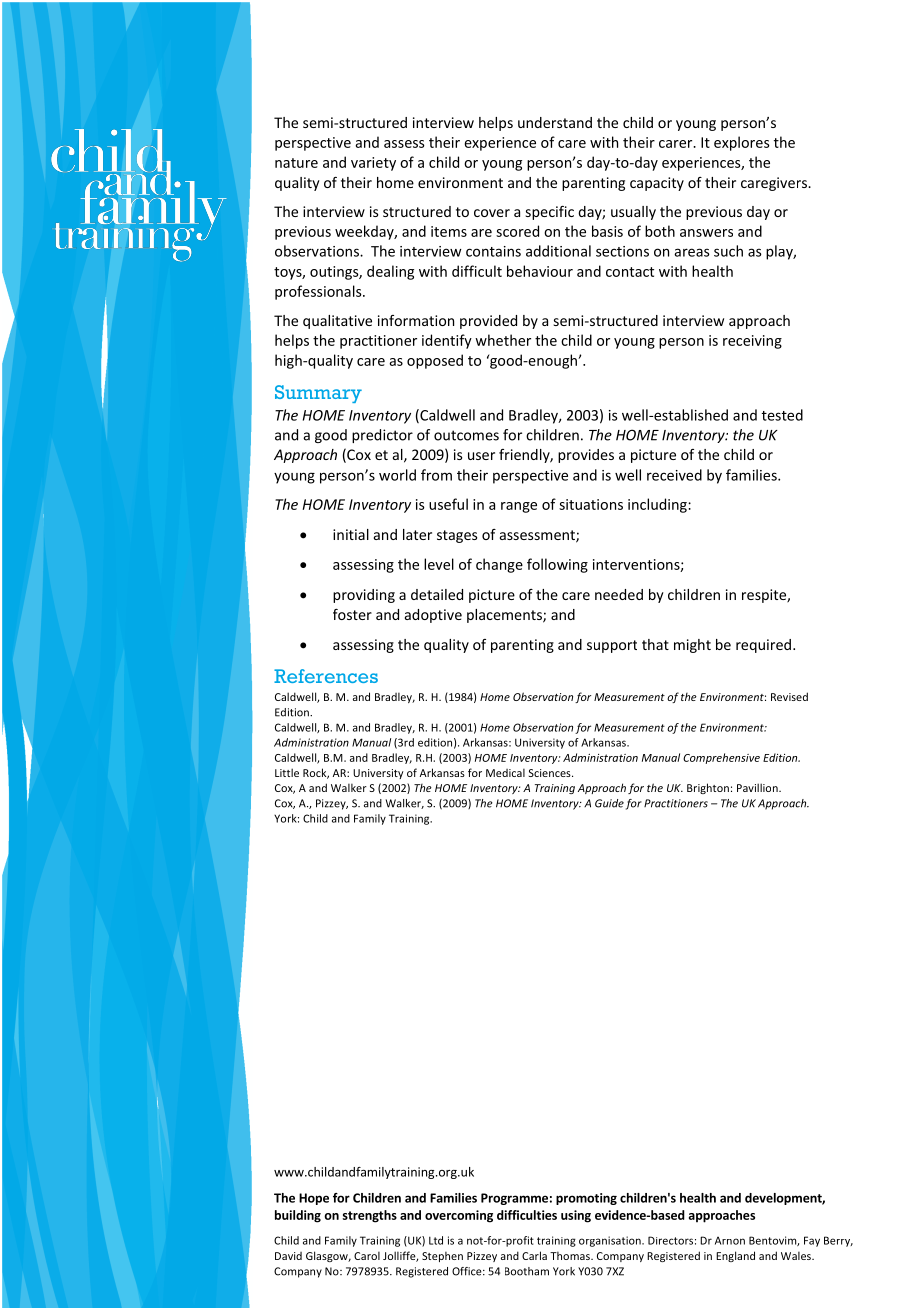 This screenshot has width=924, height=1308. What do you see at coordinates (586, 456) in the screenshot?
I see `provides` at bounding box center [586, 456].
